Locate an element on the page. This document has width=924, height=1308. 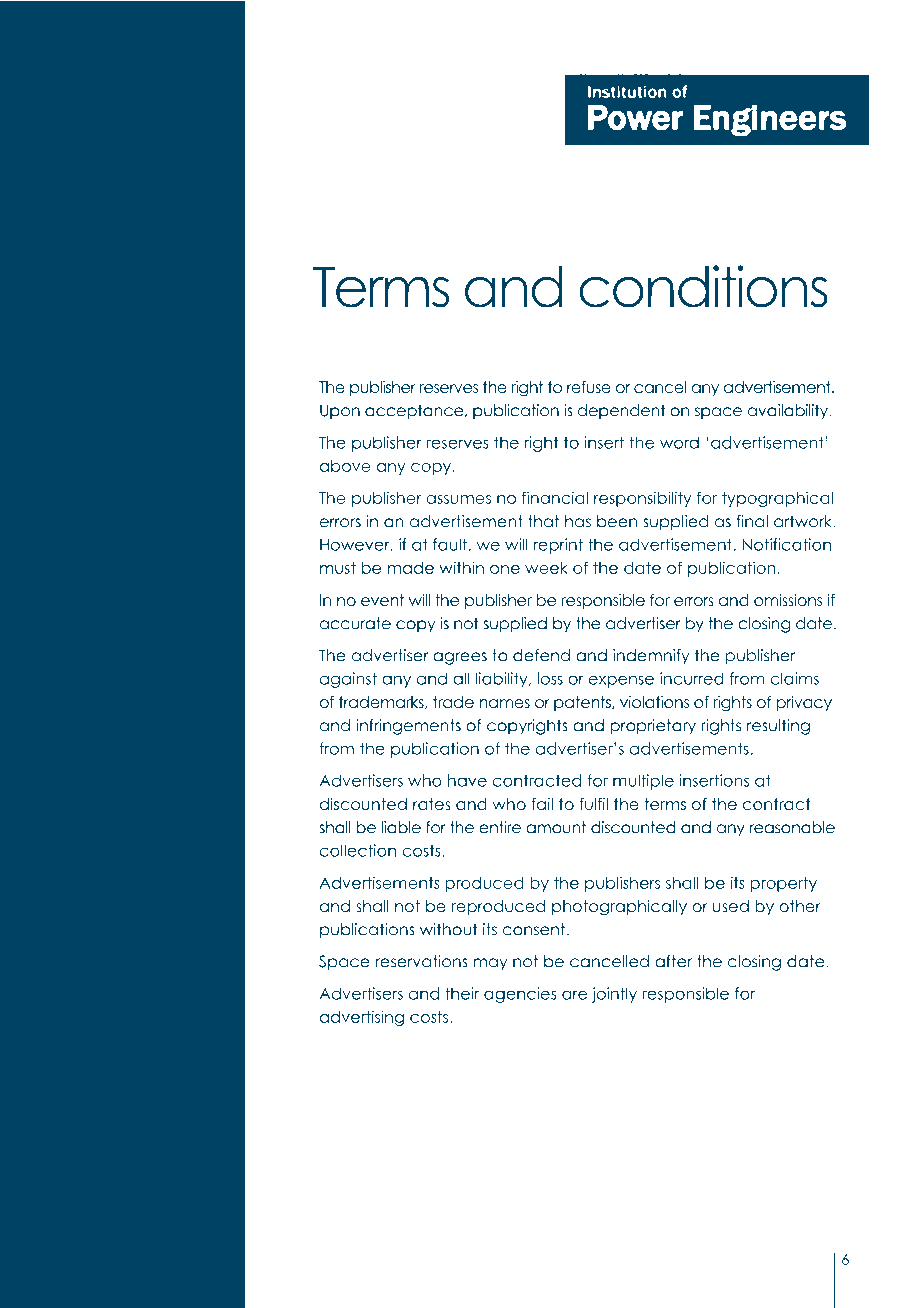
refuse is located at coordinates (589, 387).
